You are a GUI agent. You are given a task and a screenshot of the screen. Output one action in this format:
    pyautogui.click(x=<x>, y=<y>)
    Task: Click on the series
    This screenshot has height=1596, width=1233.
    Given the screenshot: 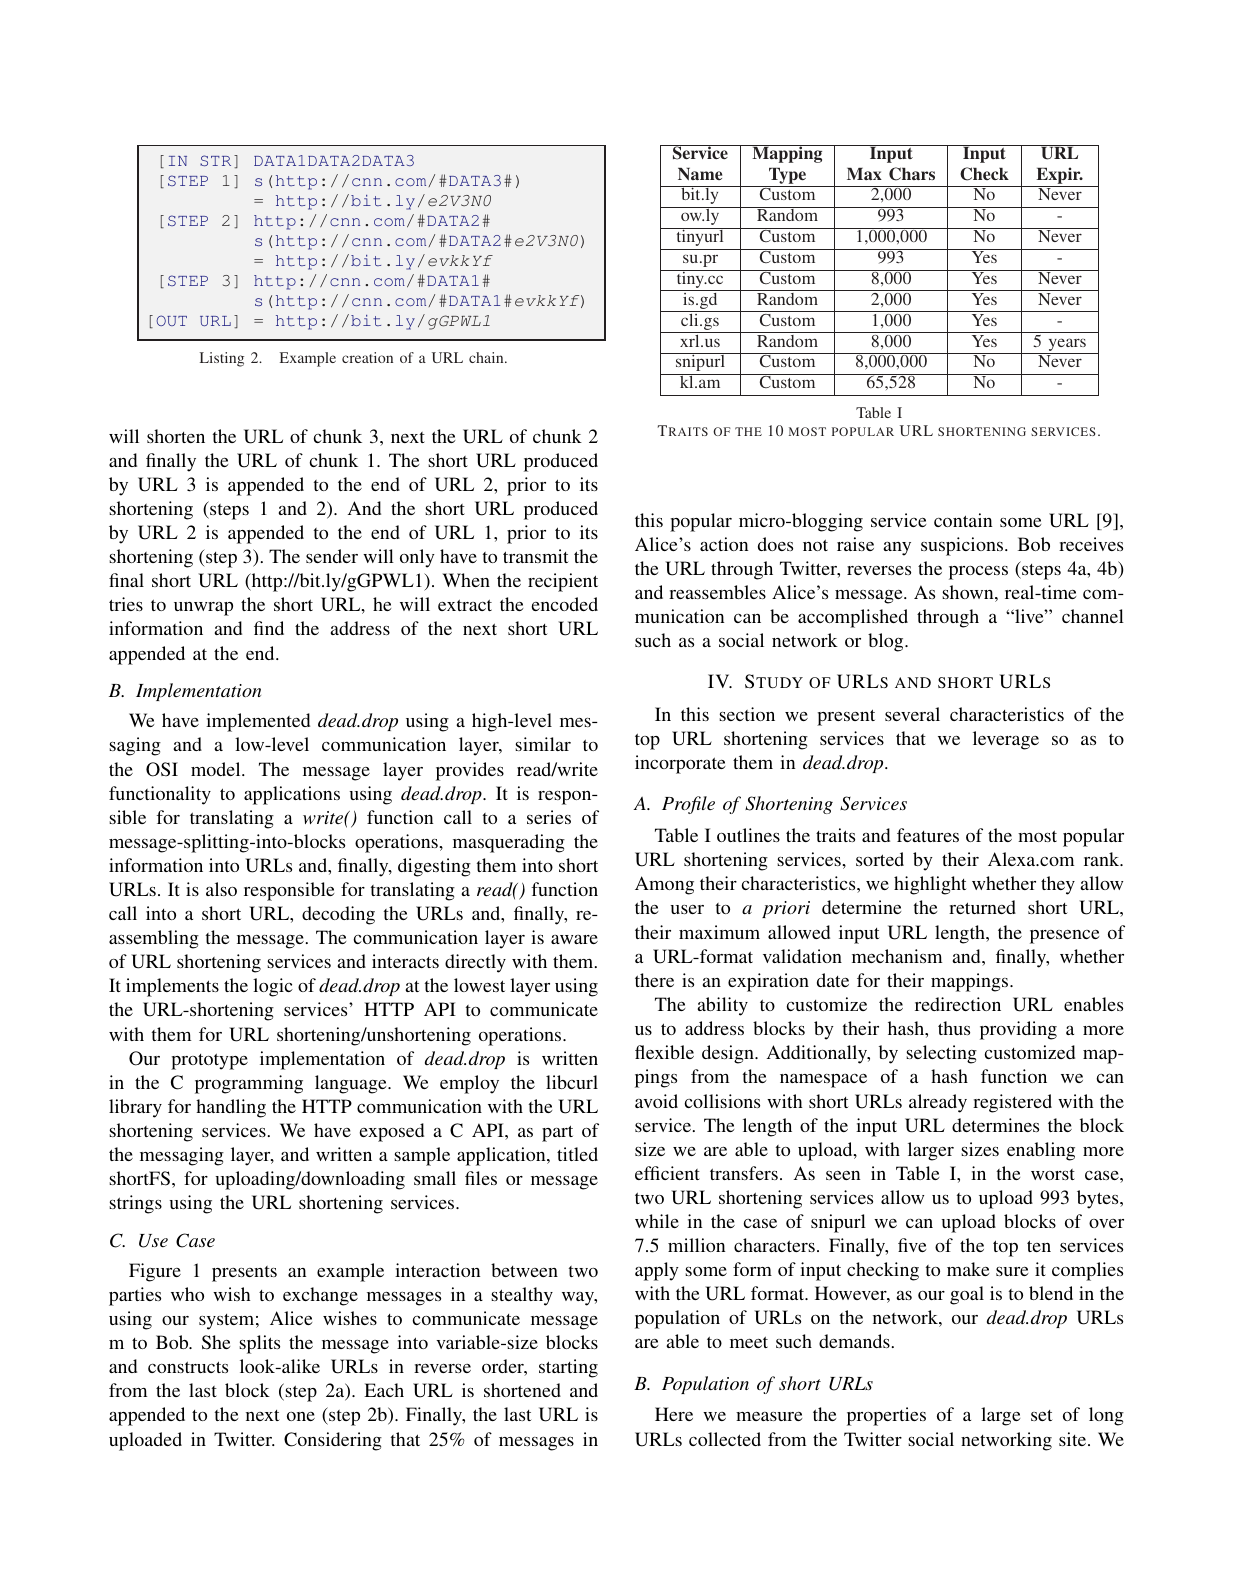 What is the action you would take?
    pyautogui.click(x=549, y=817)
